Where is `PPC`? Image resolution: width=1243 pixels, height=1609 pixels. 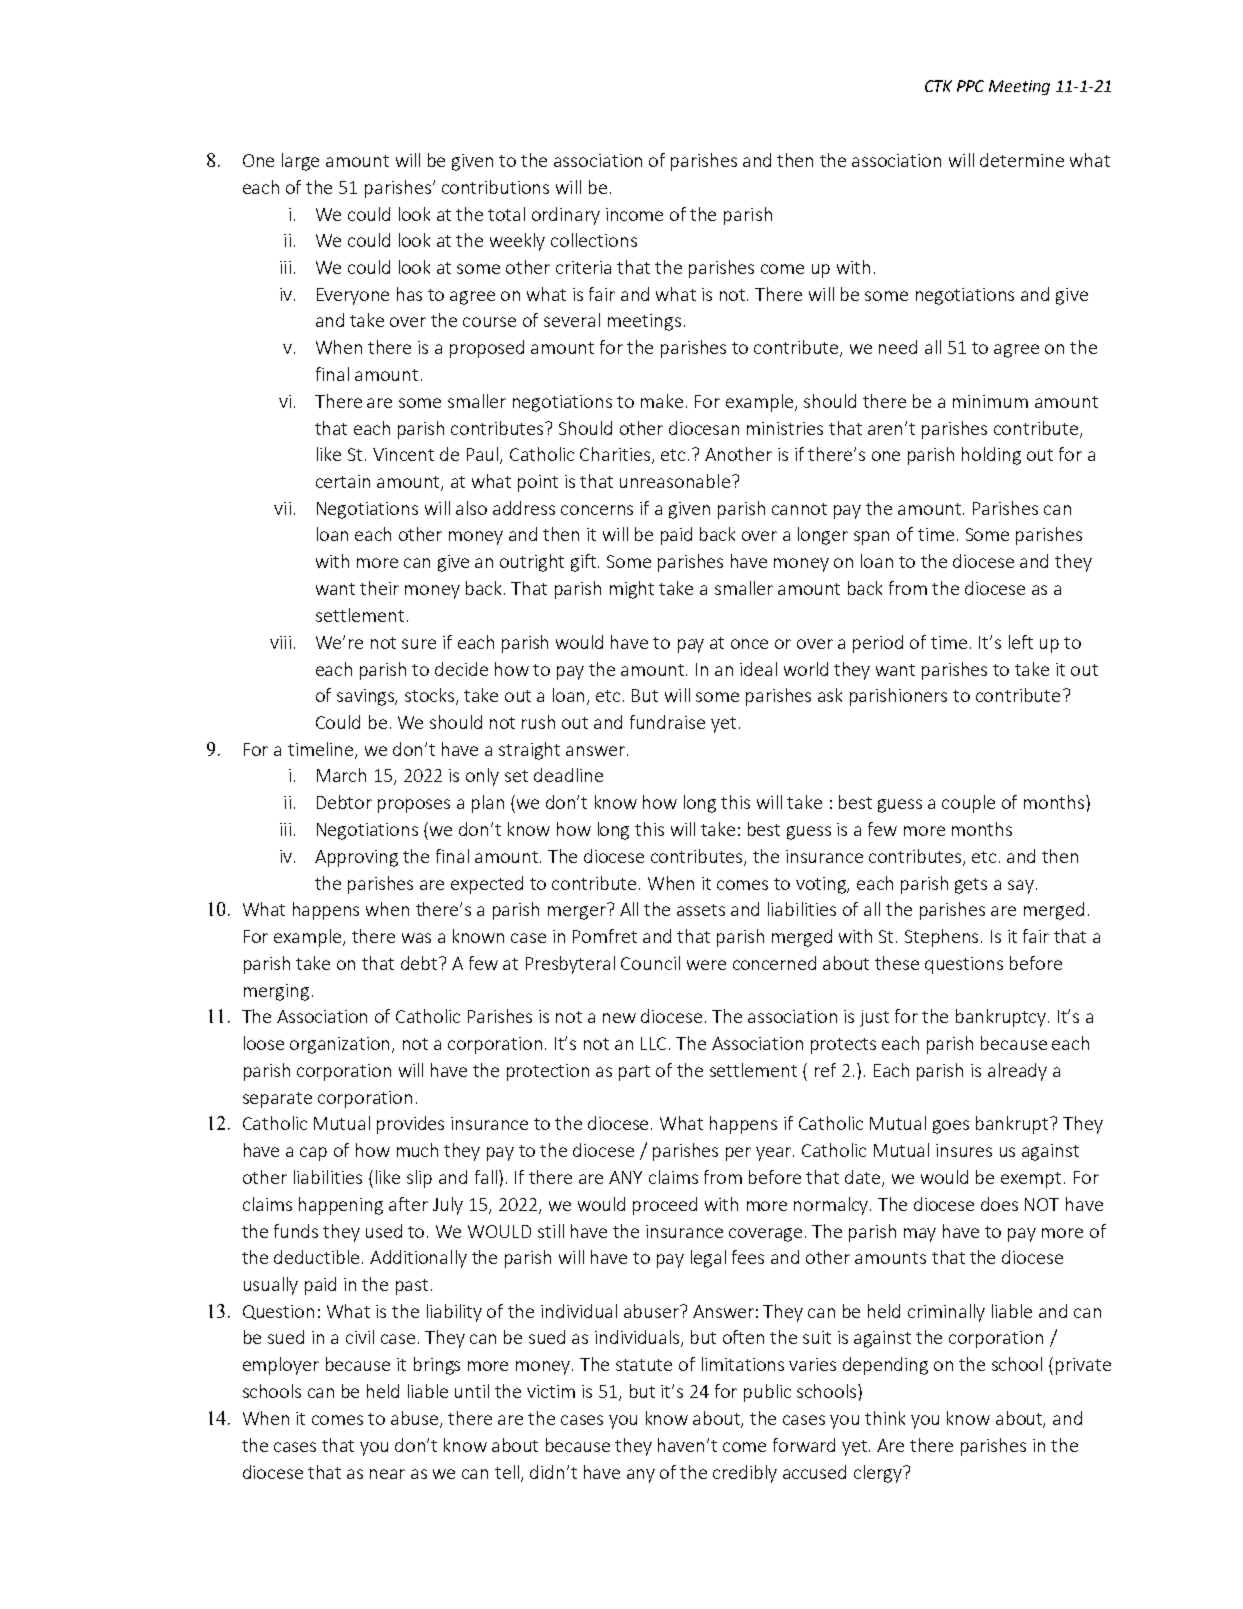 PPC is located at coordinates (970, 86).
